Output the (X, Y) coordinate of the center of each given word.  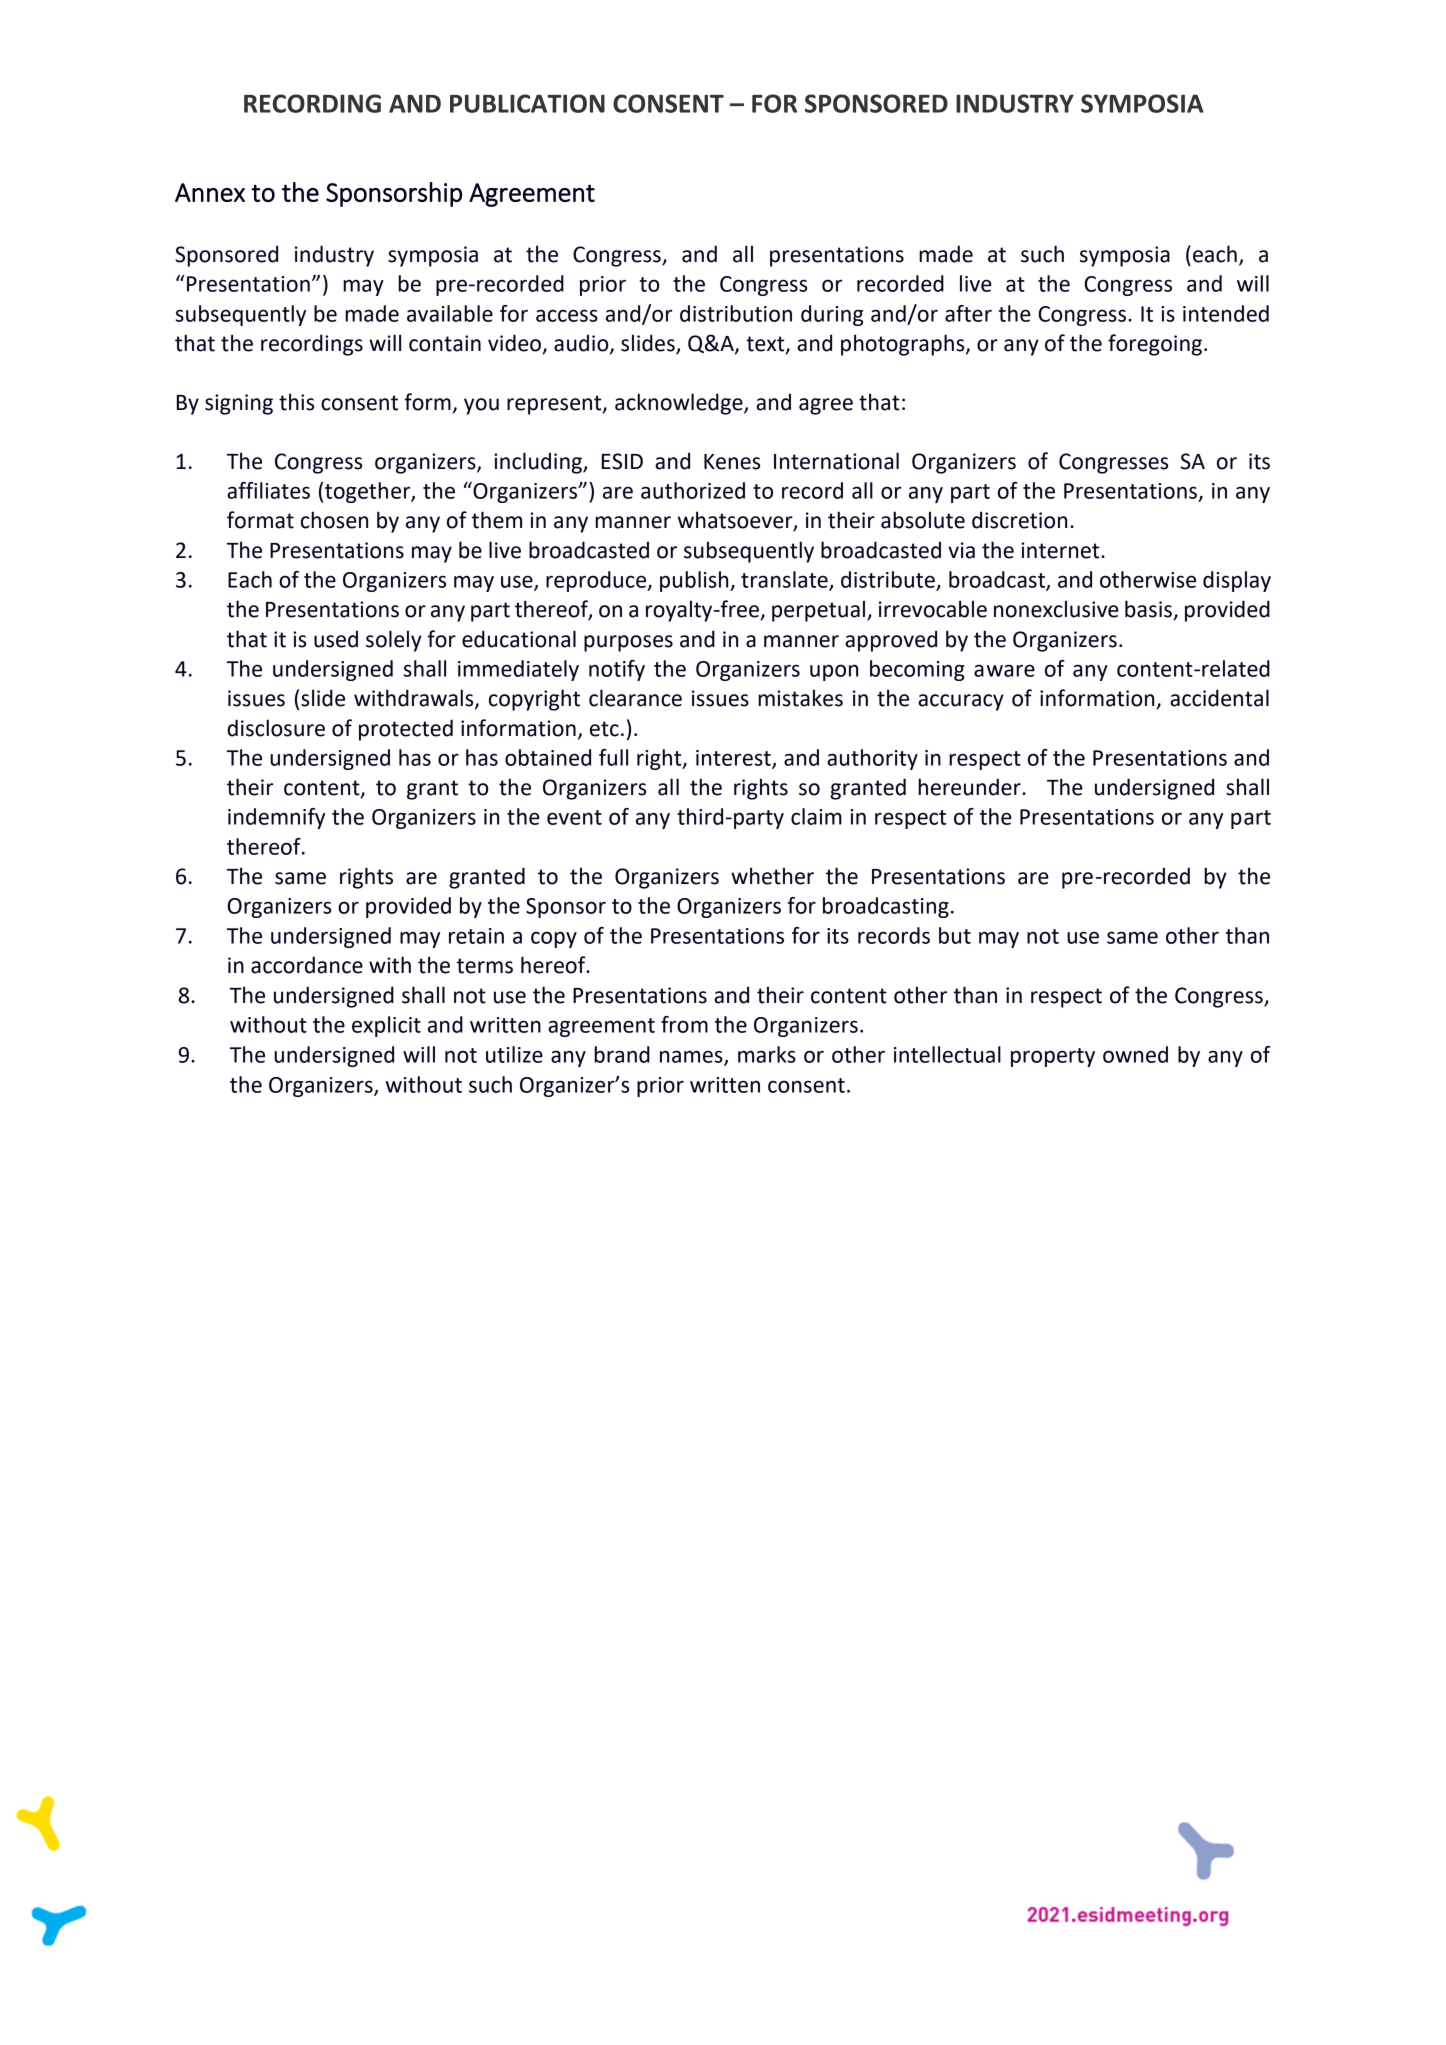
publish (695, 581)
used (336, 639)
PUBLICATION (527, 103)
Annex (210, 192)
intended (1226, 313)
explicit (386, 1026)
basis (1149, 610)
